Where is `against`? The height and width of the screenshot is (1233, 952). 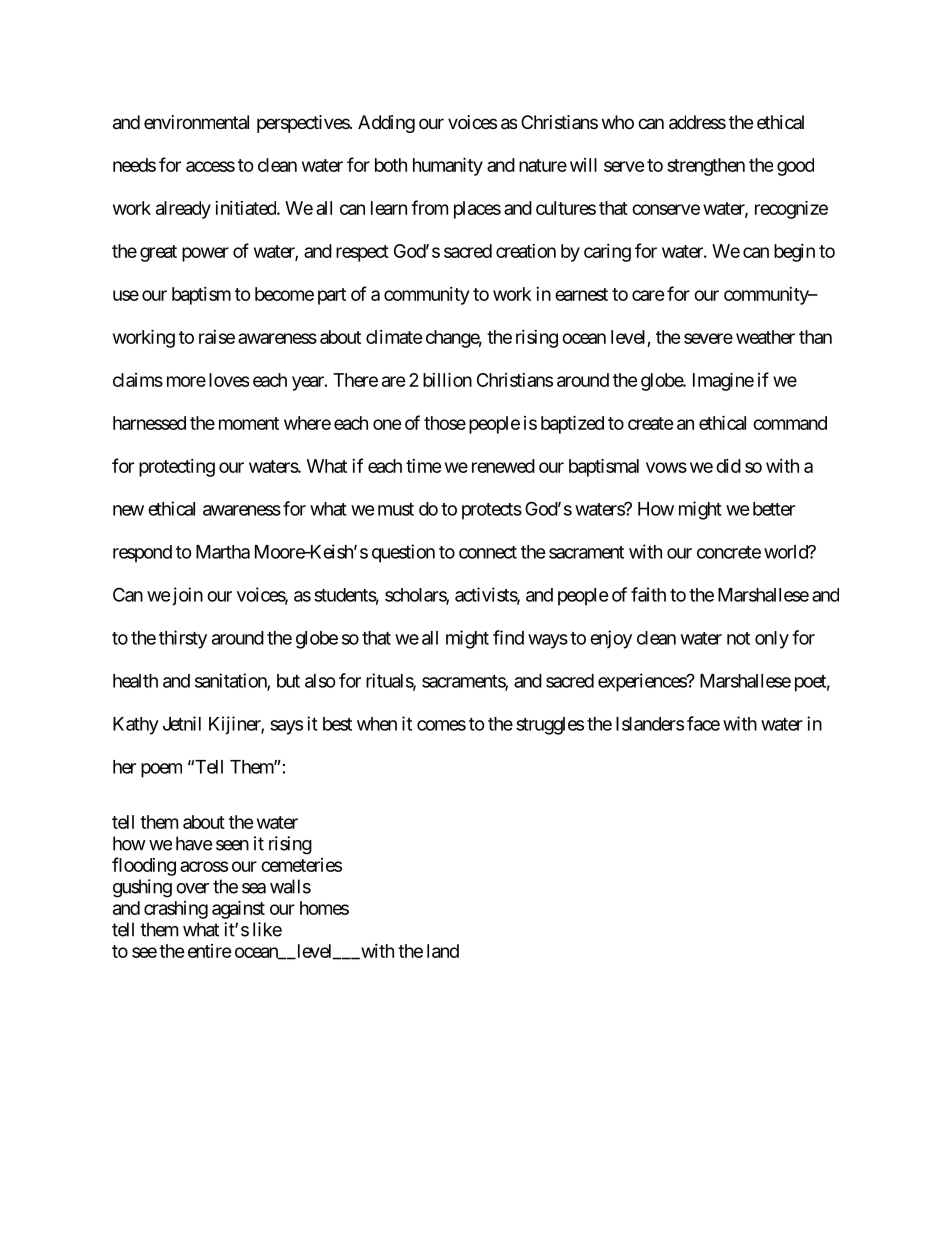
against is located at coordinates (238, 909).
